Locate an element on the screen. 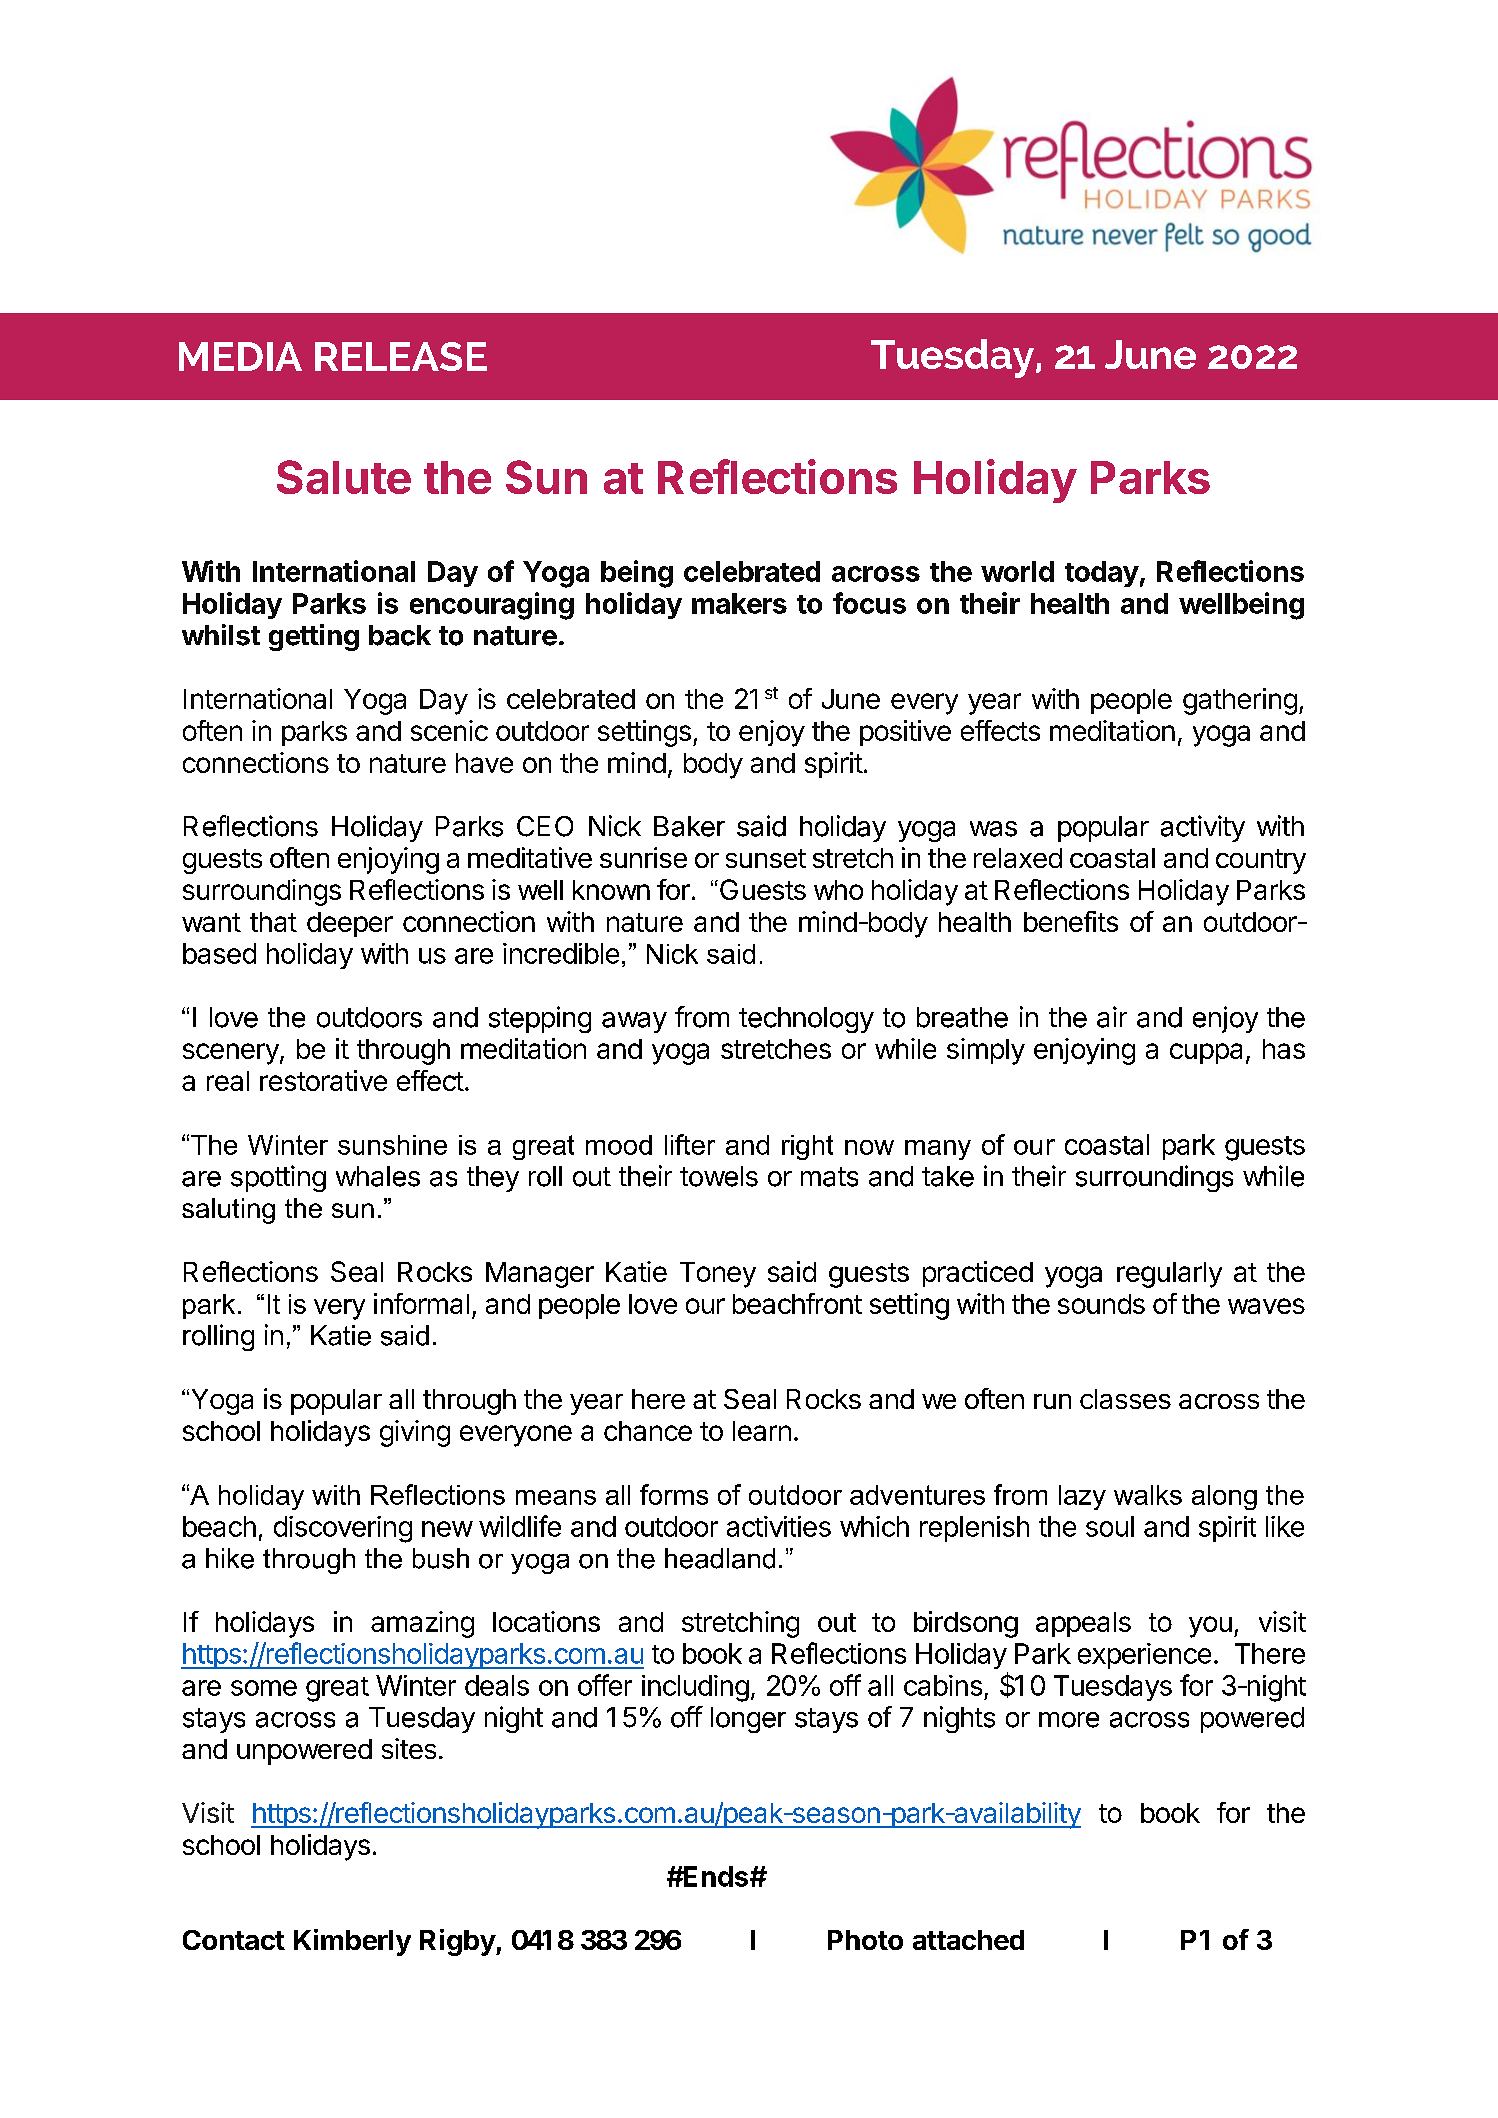 This screenshot has height=2118, width=1498. benefits is located at coordinates (1071, 921).
